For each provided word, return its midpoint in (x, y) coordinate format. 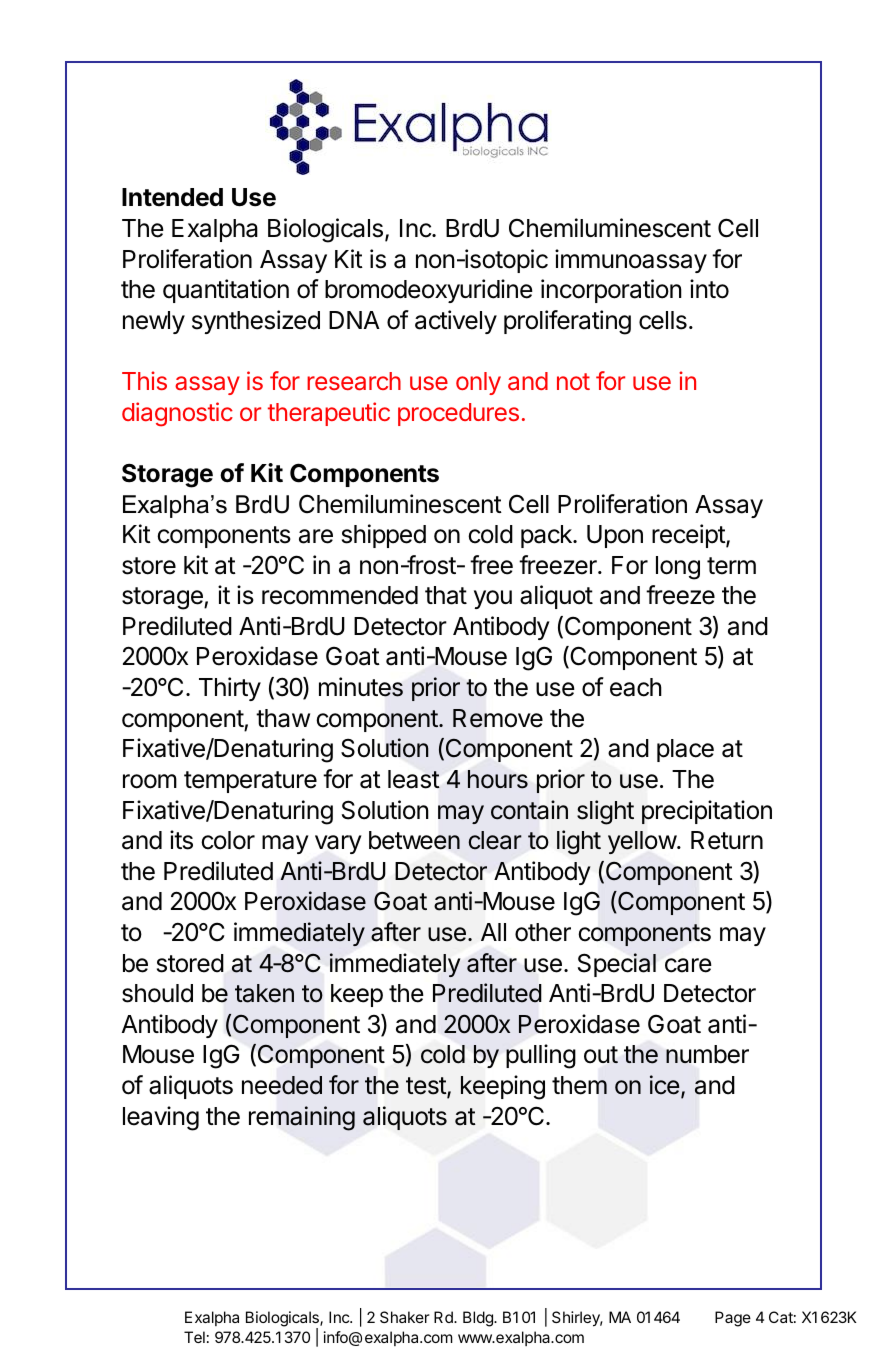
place (685, 750)
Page (733, 1319)
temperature (250, 782)
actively (456, 322)
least (414, 779)
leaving (161, 1118)
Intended (172, 197)
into (709, 289)
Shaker (405, 1317)
